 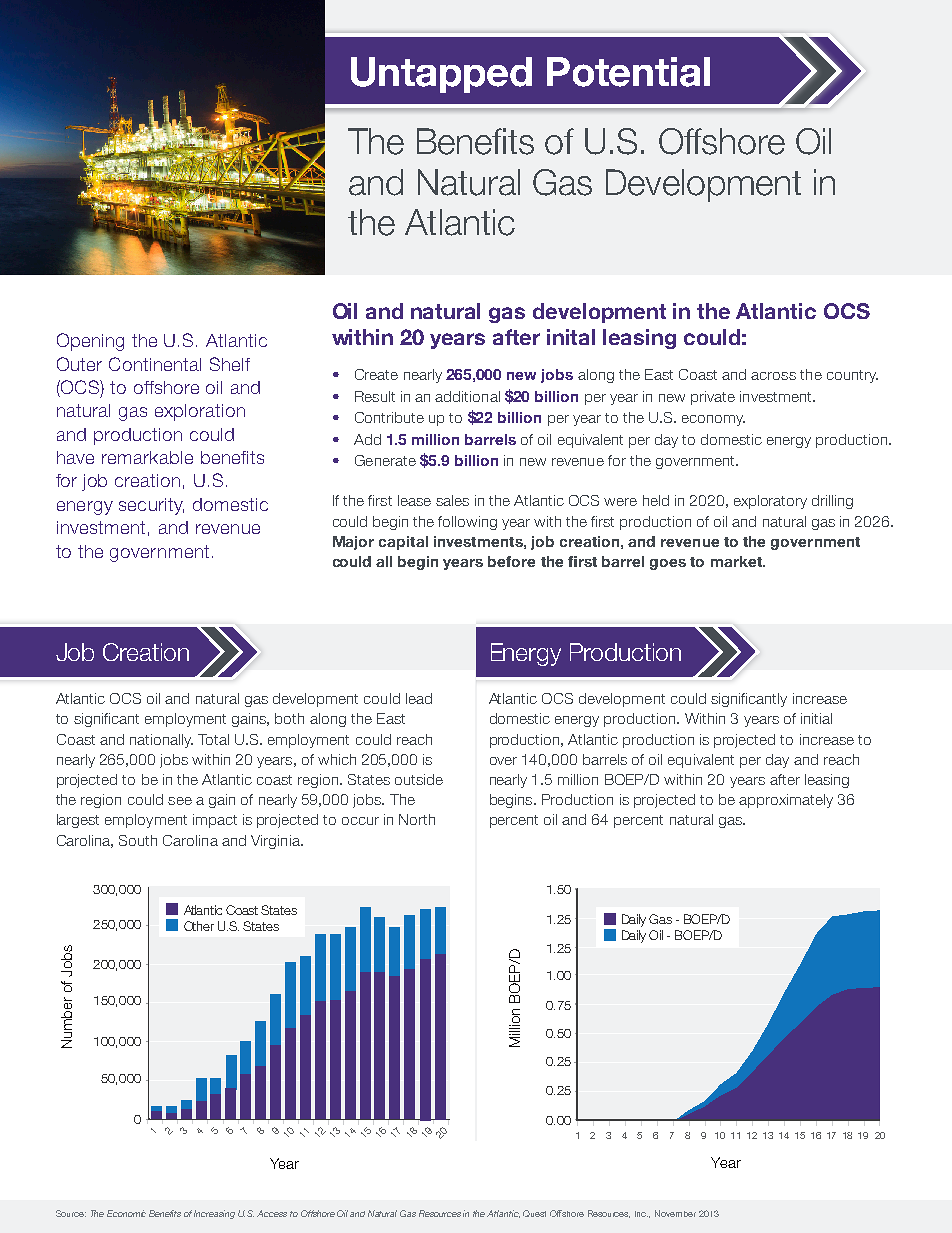 What do you see at coordinates (628, 72) in the image?
I see `Potential` at bounding box center [628, 72].
